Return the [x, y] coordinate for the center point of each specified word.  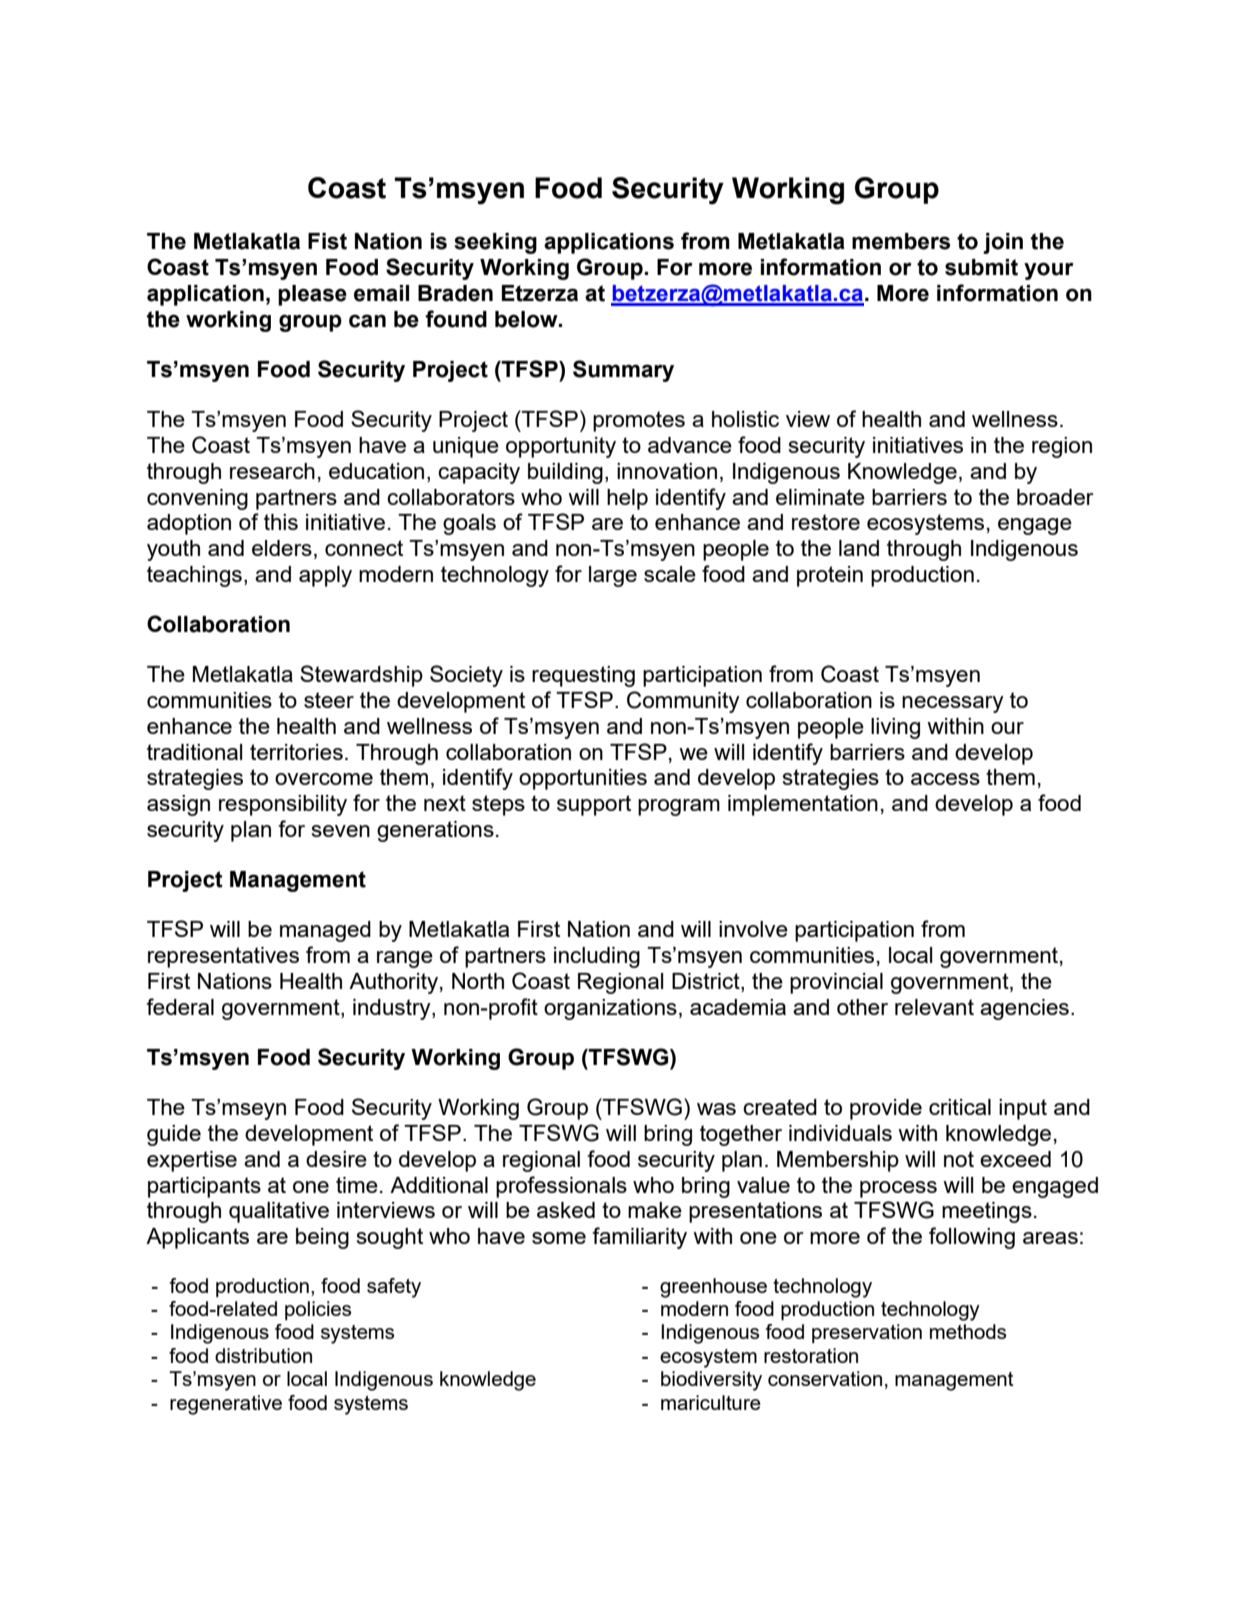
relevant [934, 1007]
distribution [263, 1355]
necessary [953, 704]
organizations [610, 1009]
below [527, 319]
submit [981, 267]
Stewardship [361, 676]
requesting [583, 676]
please [312, 295]
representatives [223, 957]
